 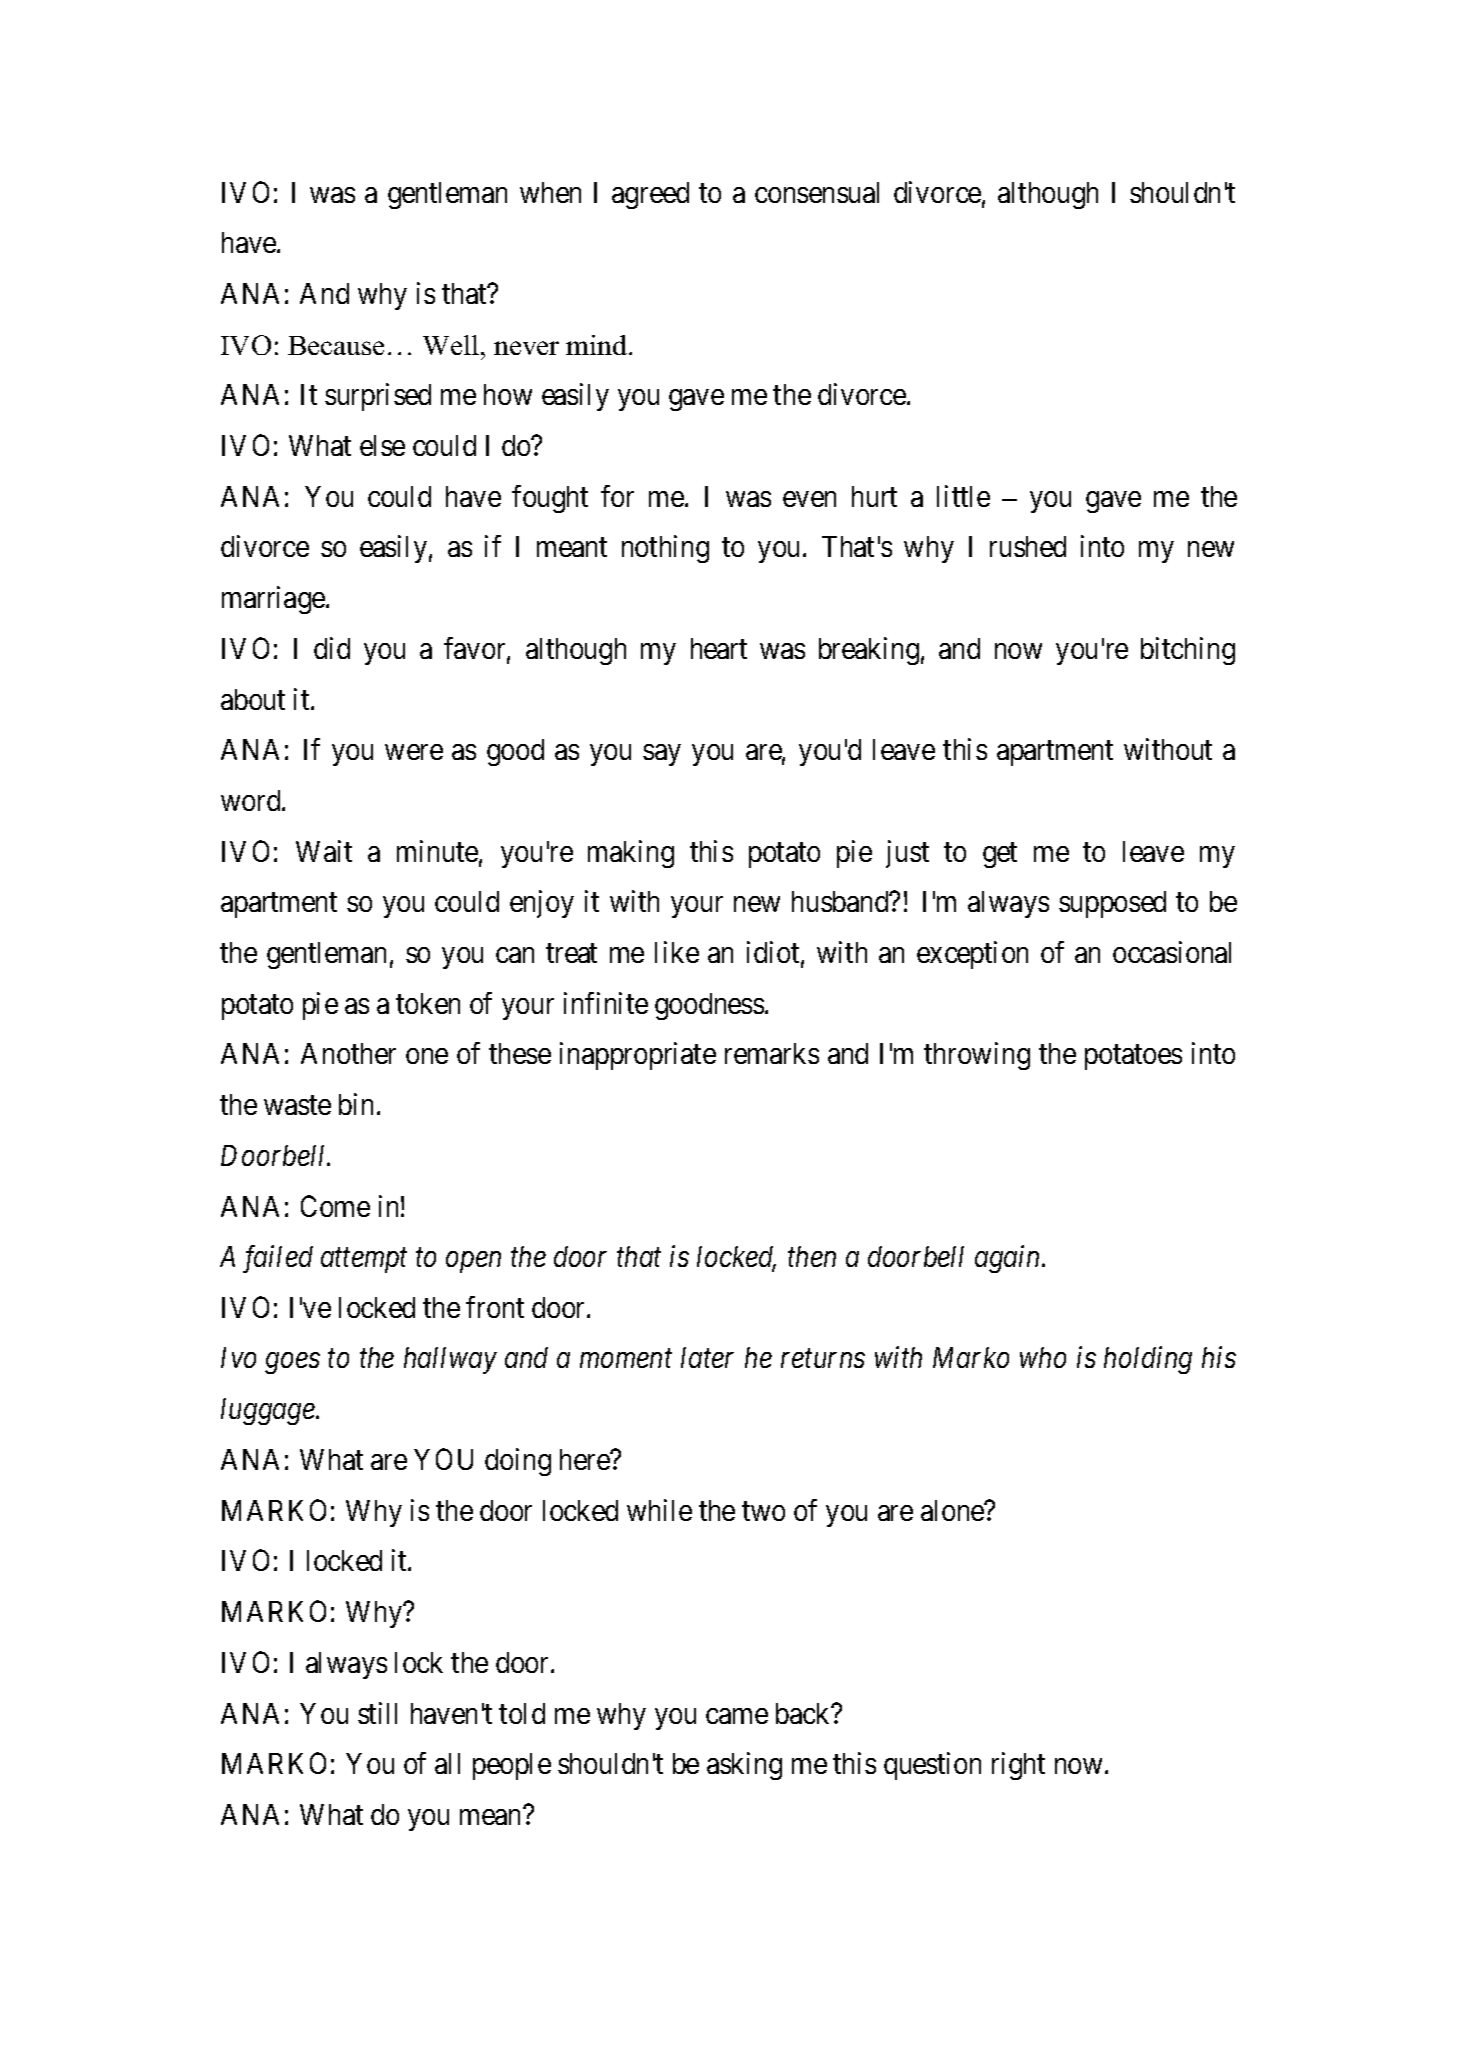 I want to click on exception, so click(x=972, y=955).
